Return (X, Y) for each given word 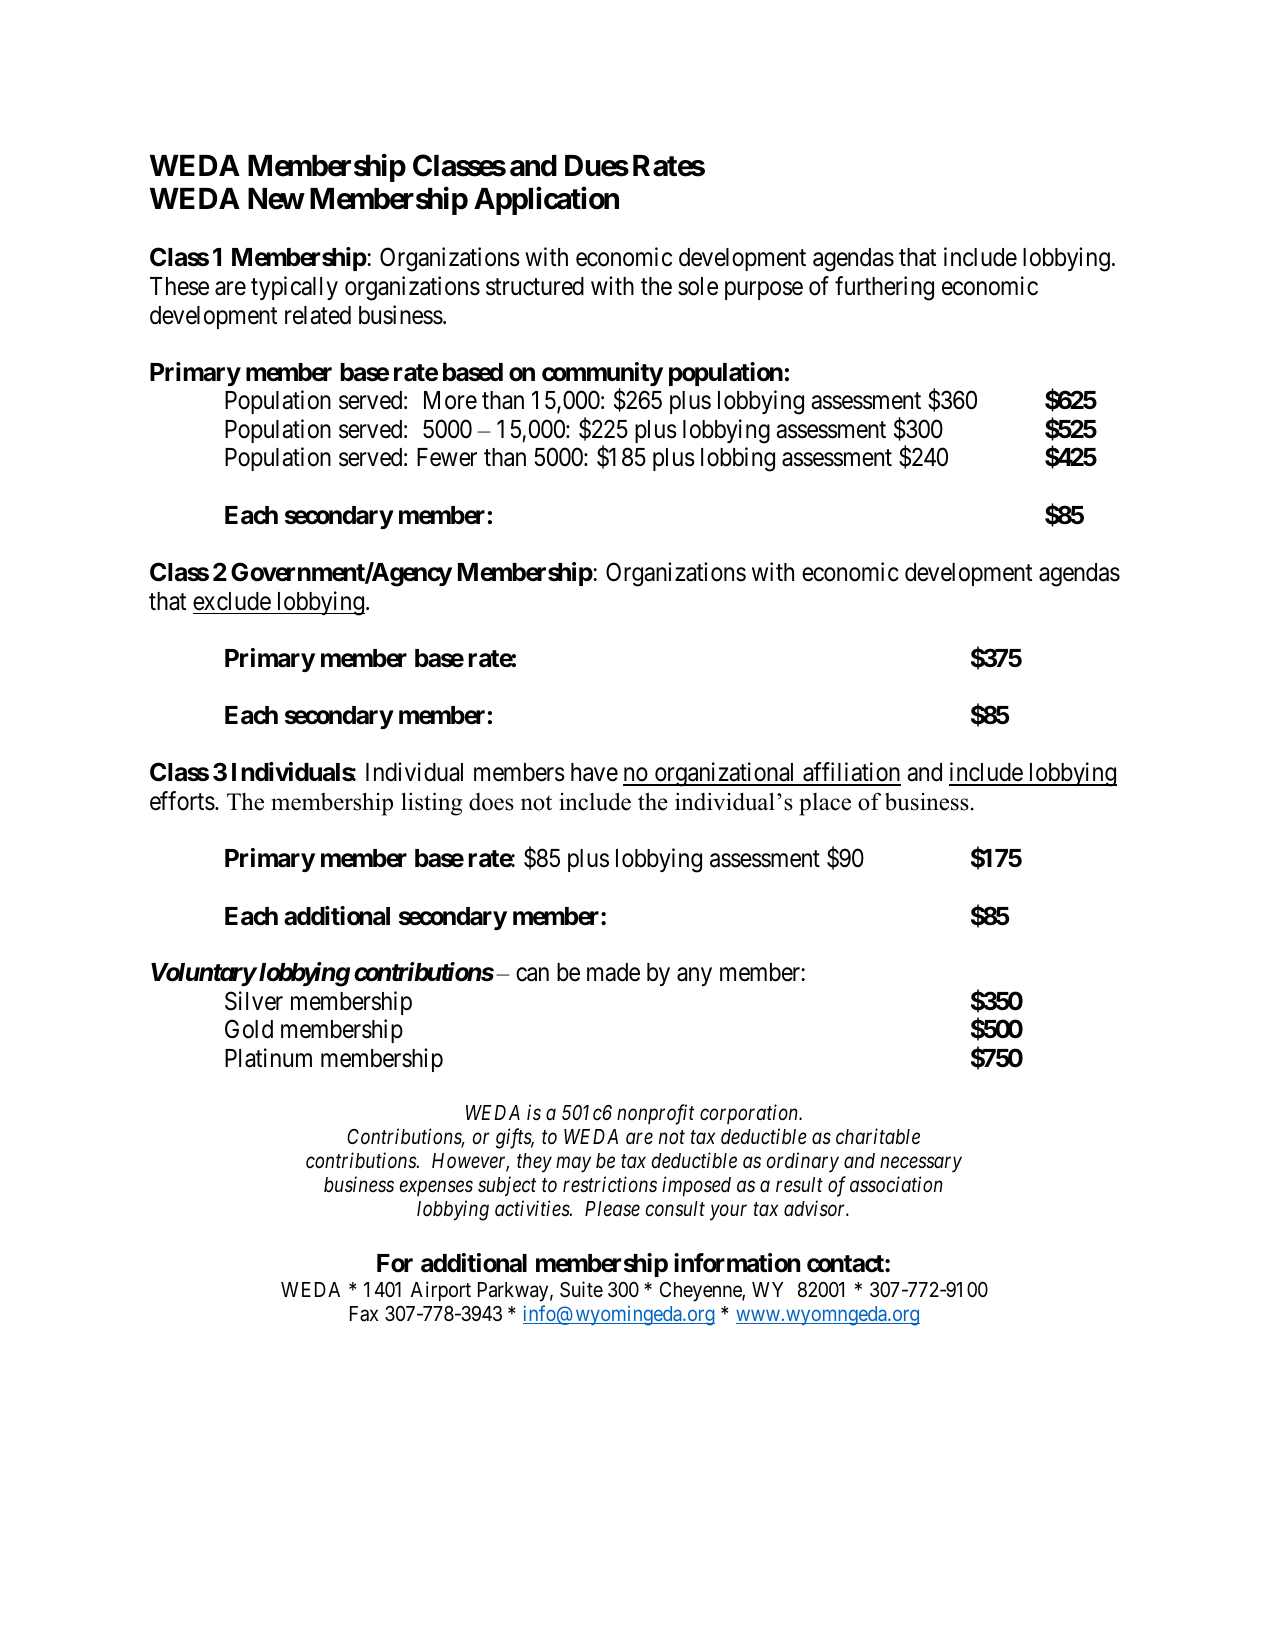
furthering (884, 288)
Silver (254, 1001)
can (532, 975)
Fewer (447, 457)
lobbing (738, 460)
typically (294, 288)
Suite (581, 1289)
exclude (232, 601)
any (694, 977)
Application (546, 201)
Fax (364, 1313)
